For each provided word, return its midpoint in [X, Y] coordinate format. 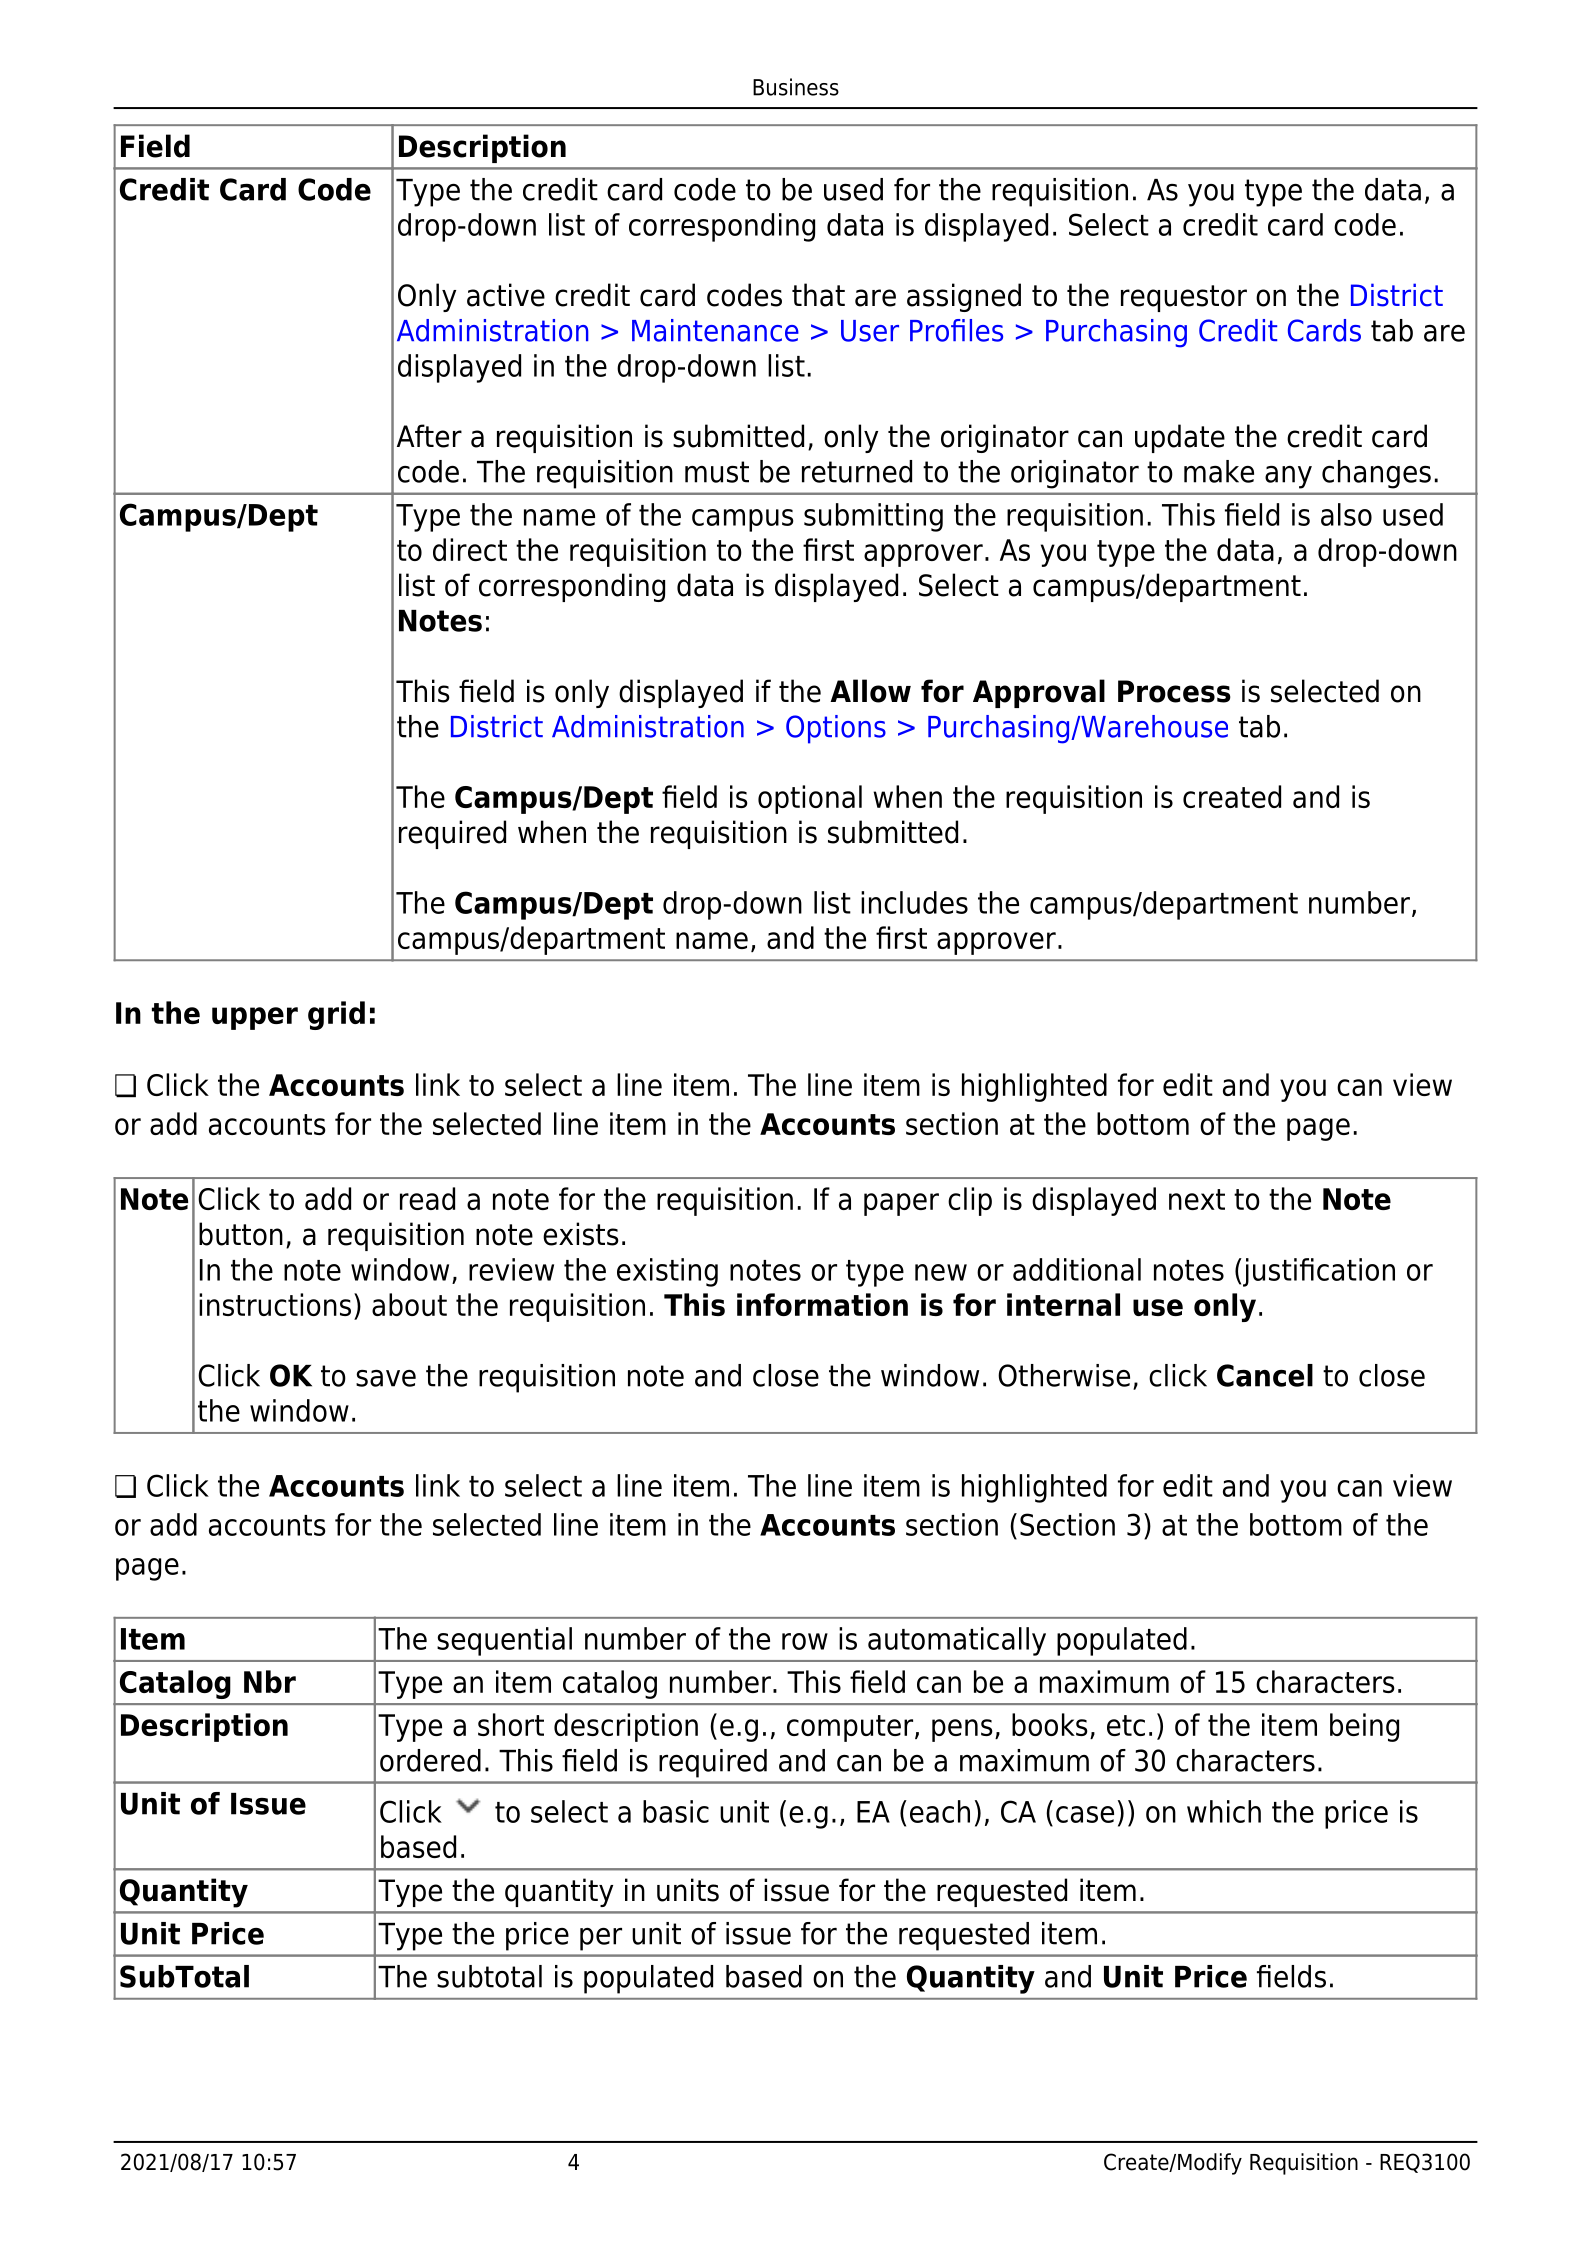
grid [336, 1015]
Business [796, 87]
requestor [1184, 298]
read [427, 1198]
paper [901, 1204]
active [506, 295]
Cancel [1265, 1375]
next [1197, 1199]
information [822, 1304]
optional [810, 799]
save [386, 1378]
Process [1174, 691]
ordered [430, 1760]
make [1219, 471]
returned [857, 471]
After [429, 436]
